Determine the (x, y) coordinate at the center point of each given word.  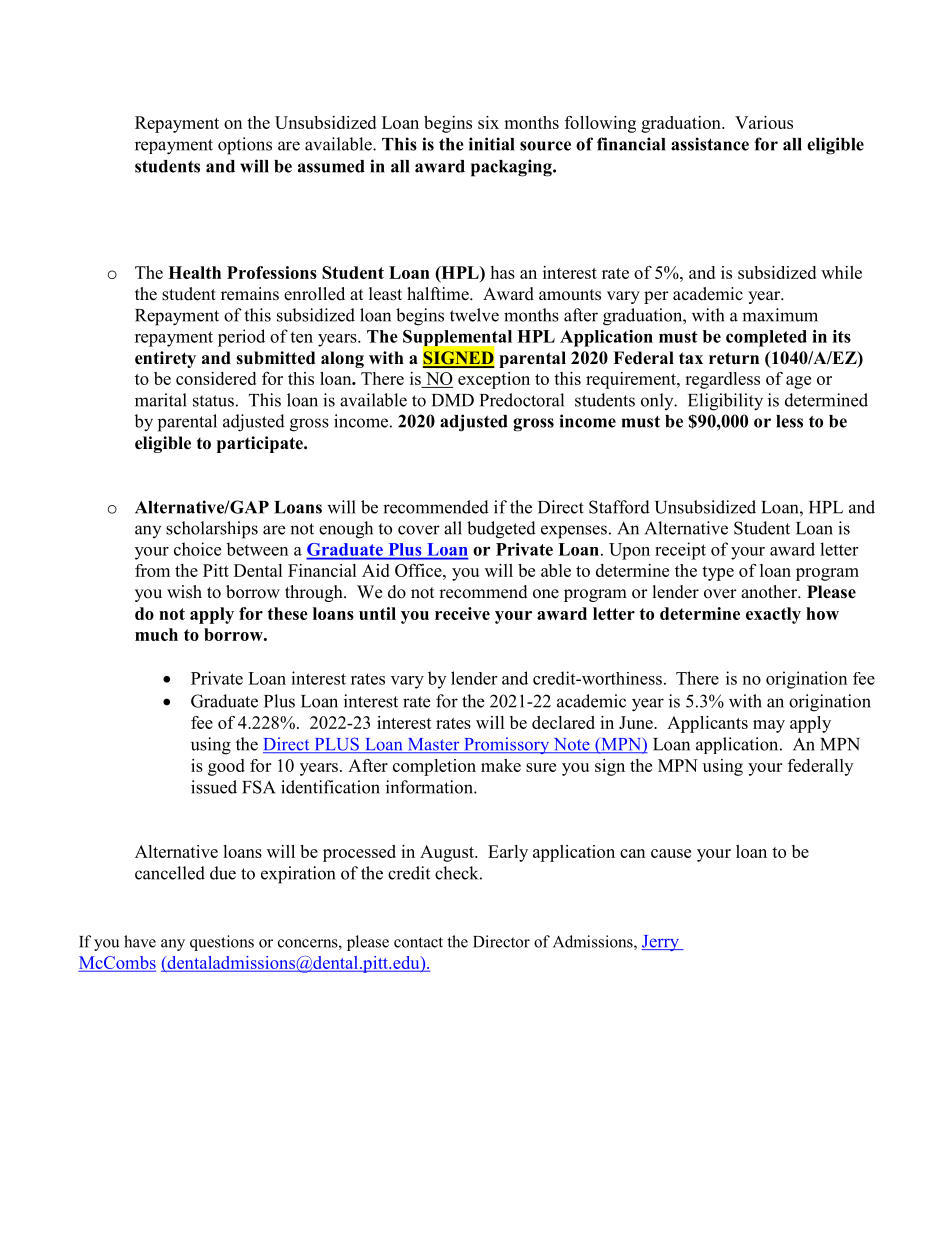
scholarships (212, 530)
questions (222, 943)
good (226, 767)
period (241, 338)
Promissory (507, 745)
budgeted (501, 530)
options (245, 146)
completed (766, 338)
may (769, 726)
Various (764, 122)
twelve (474, 315)
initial (491, 144)
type (718, 573)
